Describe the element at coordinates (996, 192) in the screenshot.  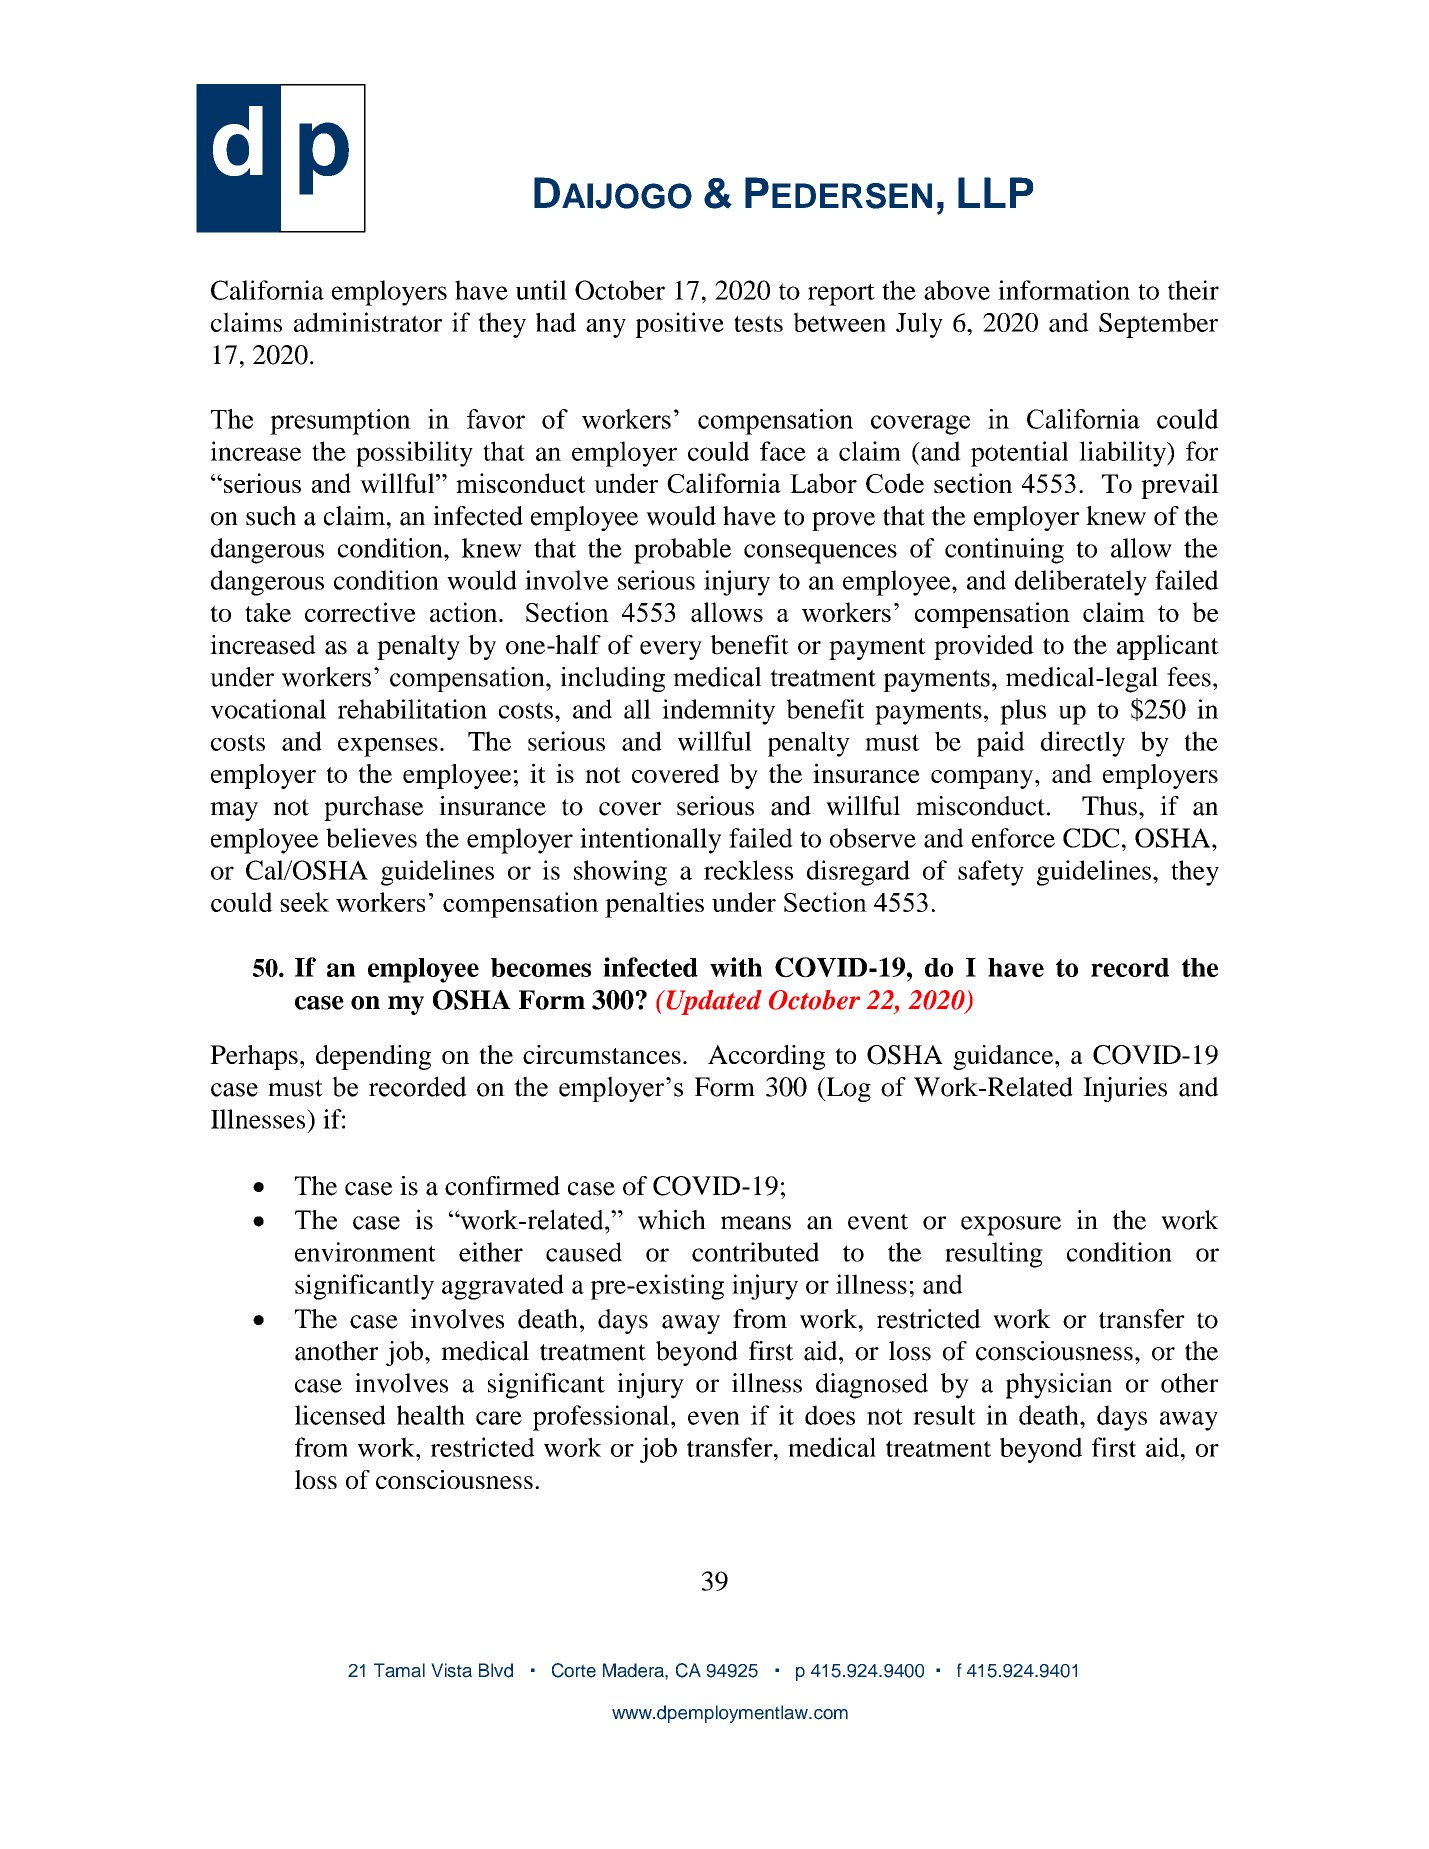
I see `LLP` at that location.
